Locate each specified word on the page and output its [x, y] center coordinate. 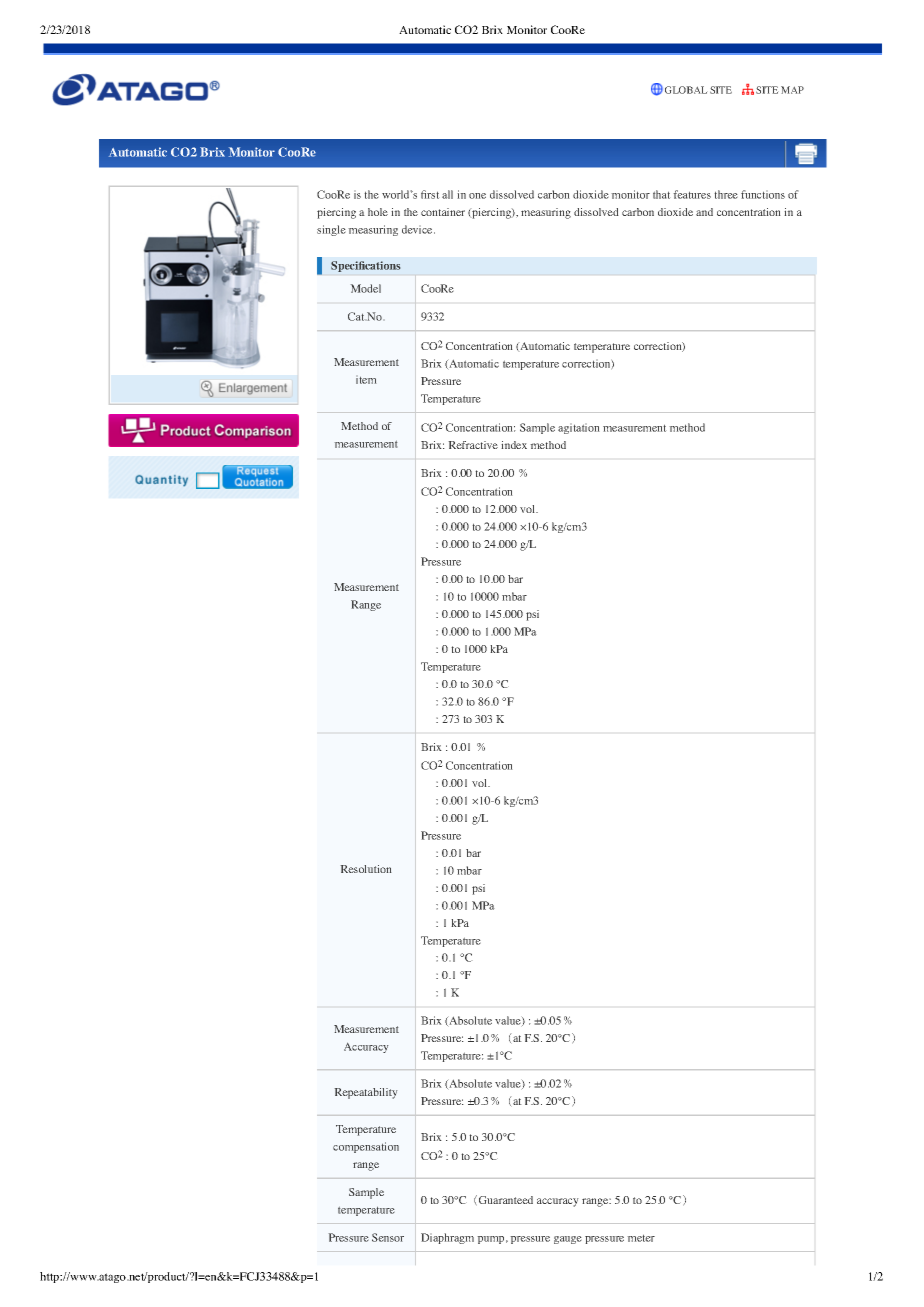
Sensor [388, 1237]
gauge [568, 1240]
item [366, 379]
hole [378, 212]
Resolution [366, 869]
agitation [579, 428]
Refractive [473, 445]
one [477, 196]
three [726, 194]
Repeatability [366, 1093]
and [704, 212]
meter [641, 1238]
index [514, 445]
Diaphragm [447, 1238]
